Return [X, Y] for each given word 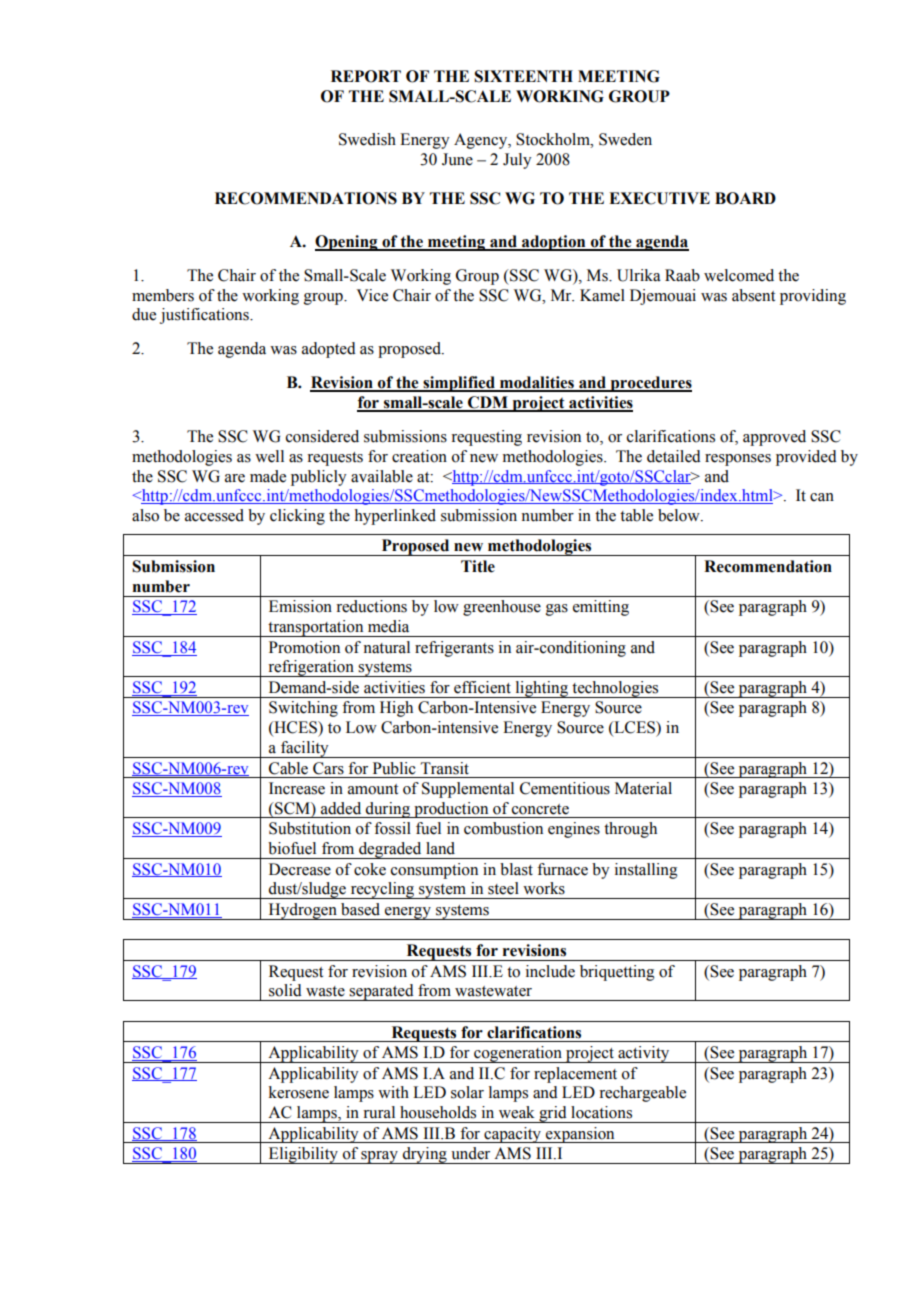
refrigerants [454, 649]
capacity [513, 1135]
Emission [300, 606]
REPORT [366, 76]
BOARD [745, 198]
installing [646, 871]
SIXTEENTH [523, 76]
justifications [205, 316]
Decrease [300, 869]
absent [753, 295]
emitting [601, 608]
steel [503, 888]
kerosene [299, 1092]
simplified [459, 384]
